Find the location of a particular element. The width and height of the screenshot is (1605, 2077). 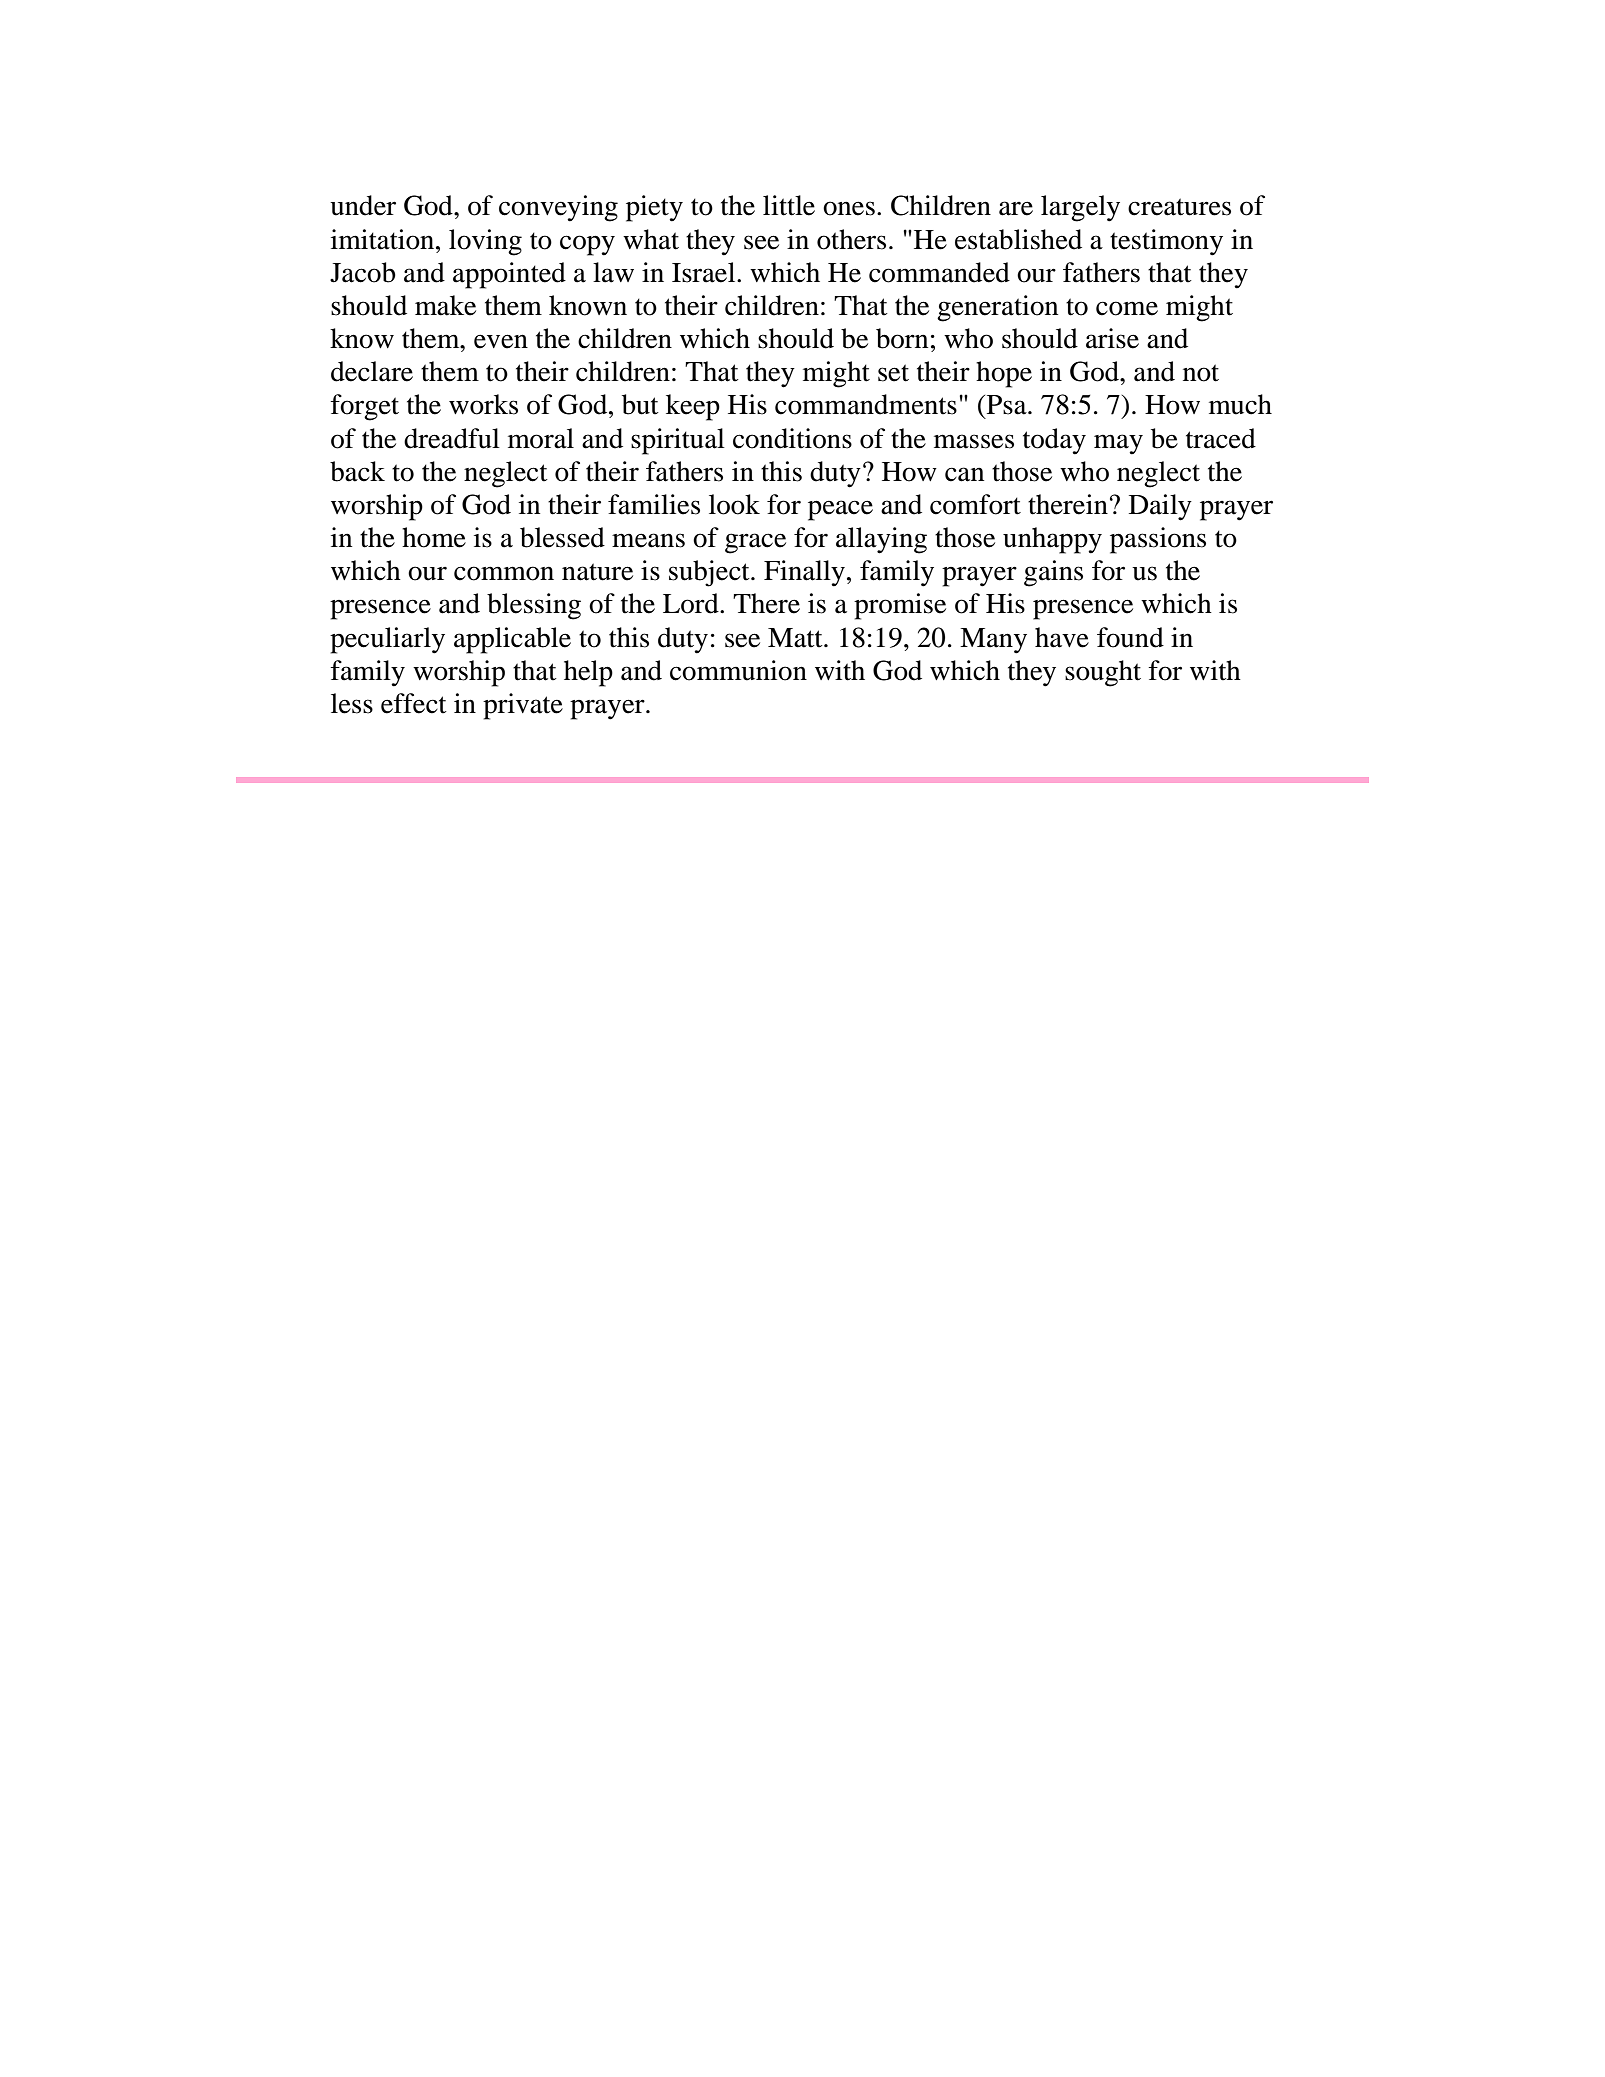

gains is located at coordinates (1053, 573).
